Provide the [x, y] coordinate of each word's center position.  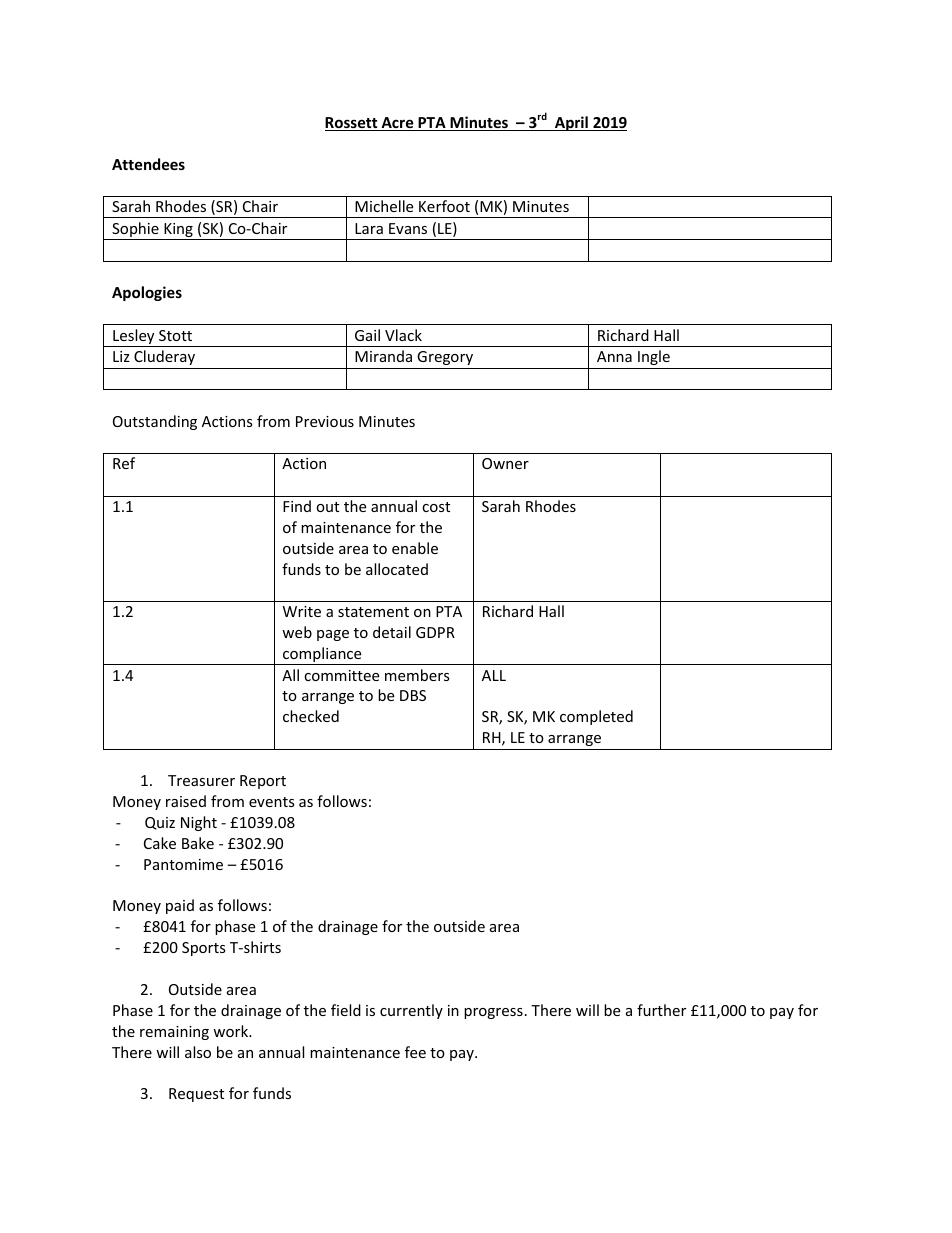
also [198, 1052]
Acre [397, 124]
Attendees [148, 164]
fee [415, 1052]
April [571, 123]
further [661, 1010]
